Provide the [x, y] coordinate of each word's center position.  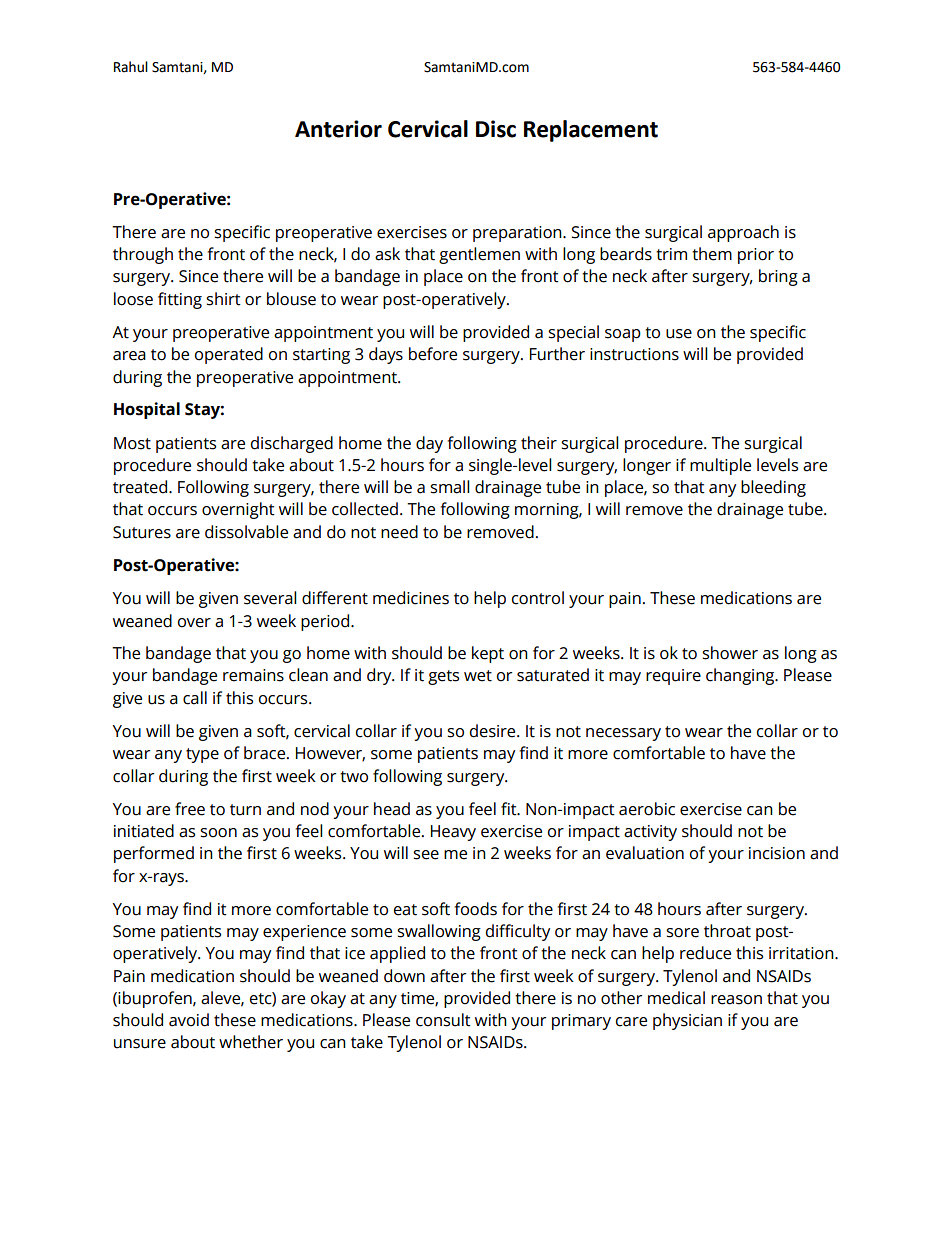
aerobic [647, 809]
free [190, 809]
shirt [223, 299]
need [399, 532]
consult [443, 1020]
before [433, 354]
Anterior [338, 129]
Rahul [131, 67]
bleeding [773, 488]
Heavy [453, 833]
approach [743, 233]
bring [778, 277]
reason [736, 1000]
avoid [189, 1020]
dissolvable [246, 532]
